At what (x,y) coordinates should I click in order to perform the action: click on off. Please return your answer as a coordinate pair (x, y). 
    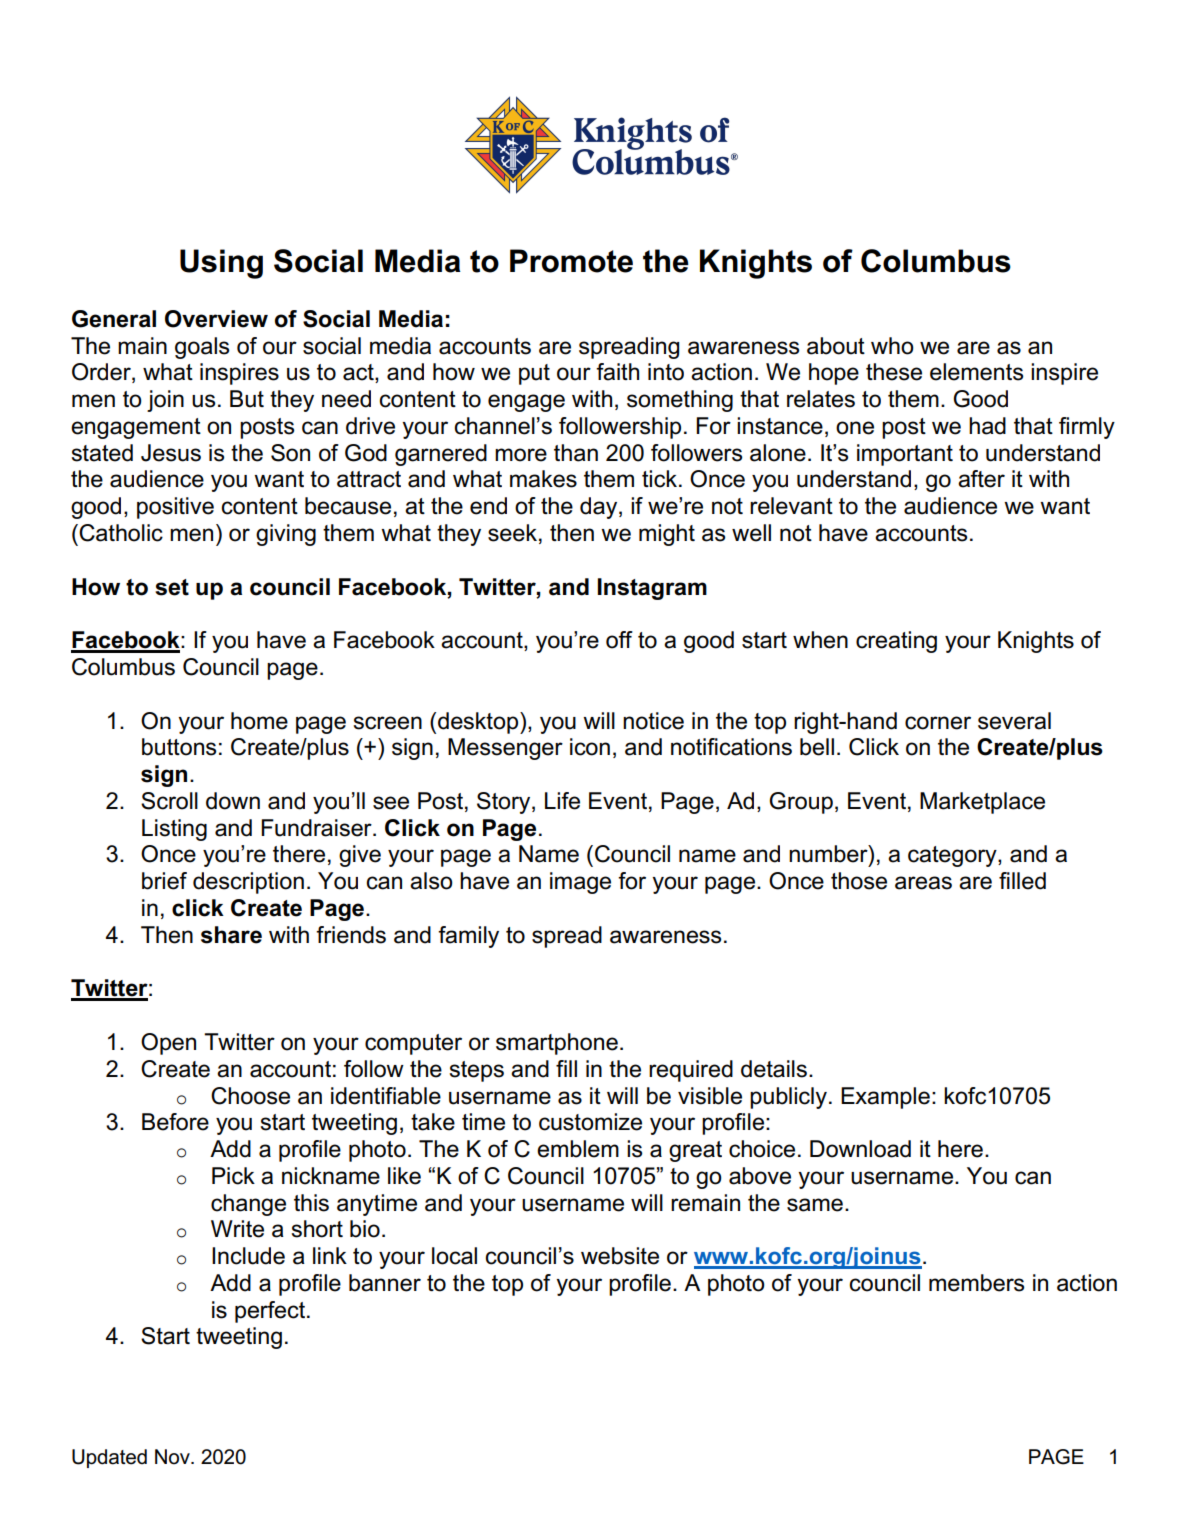
    Looking at the image, I should click on (619, 640).
